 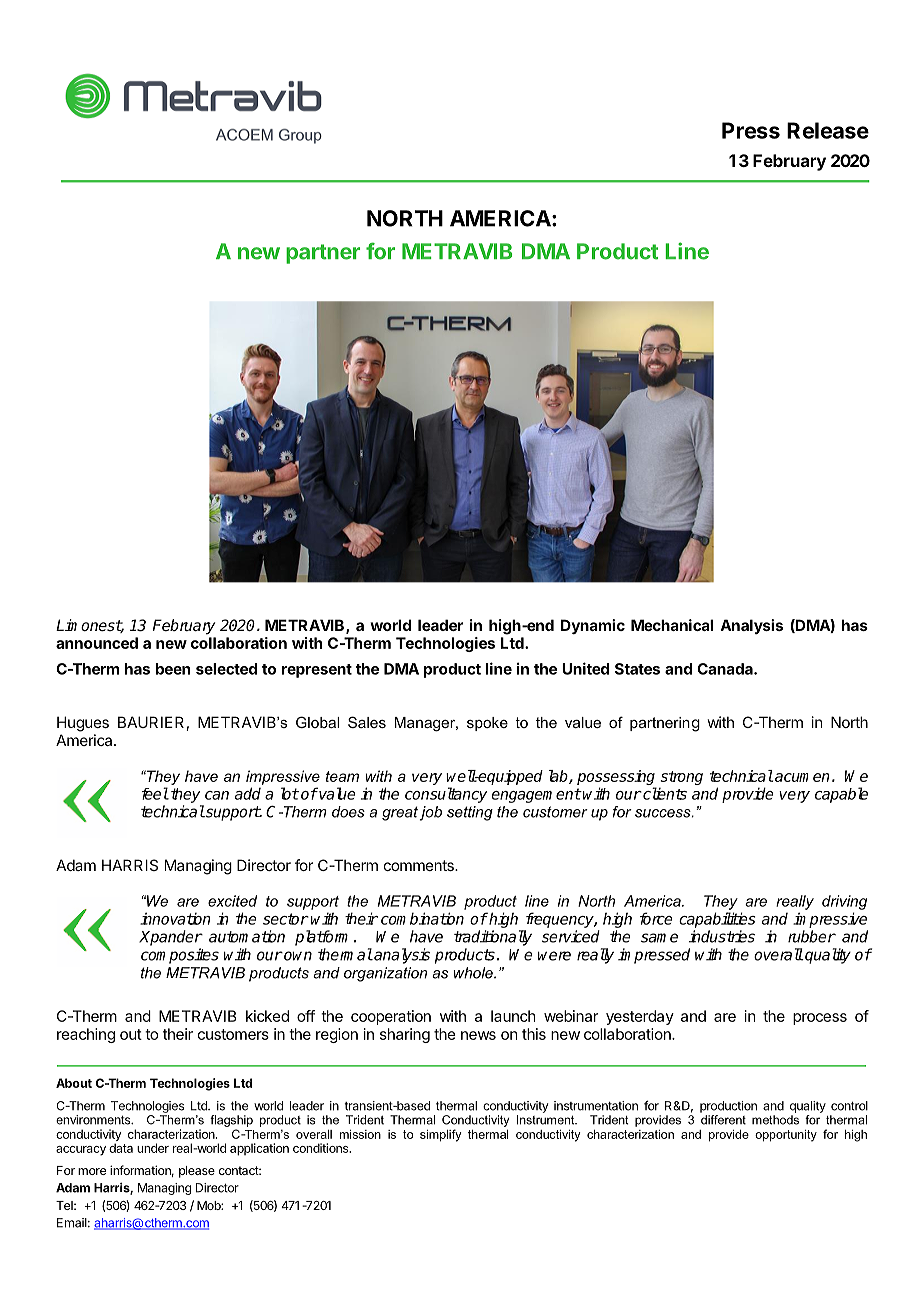 I want to click on simplify, so click(x=440, y=1135).
